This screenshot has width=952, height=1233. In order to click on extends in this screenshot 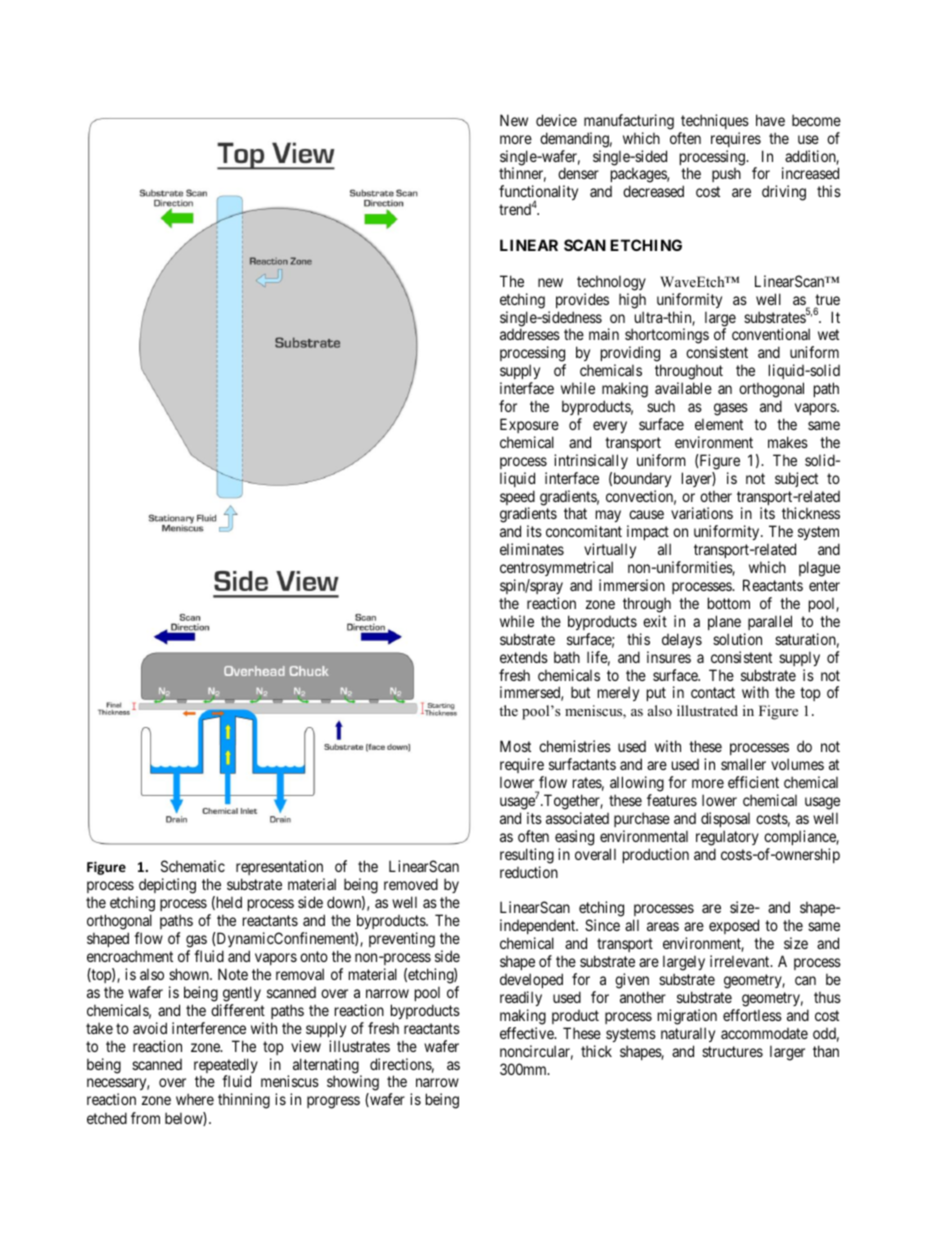, I will do `click(524, 657)`.
